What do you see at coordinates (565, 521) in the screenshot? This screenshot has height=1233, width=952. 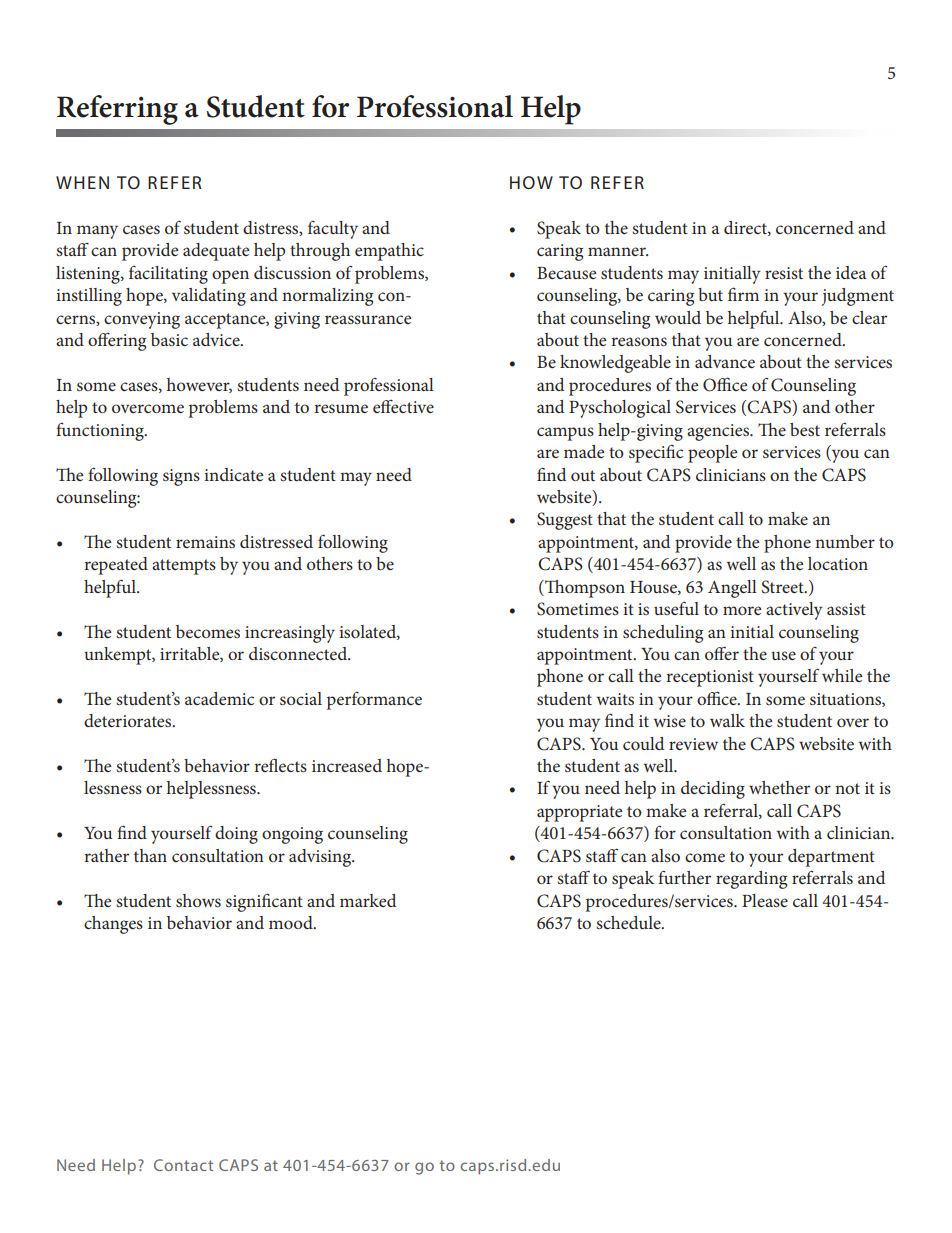 I see `Suggest` at bounding box center [565, 521].
